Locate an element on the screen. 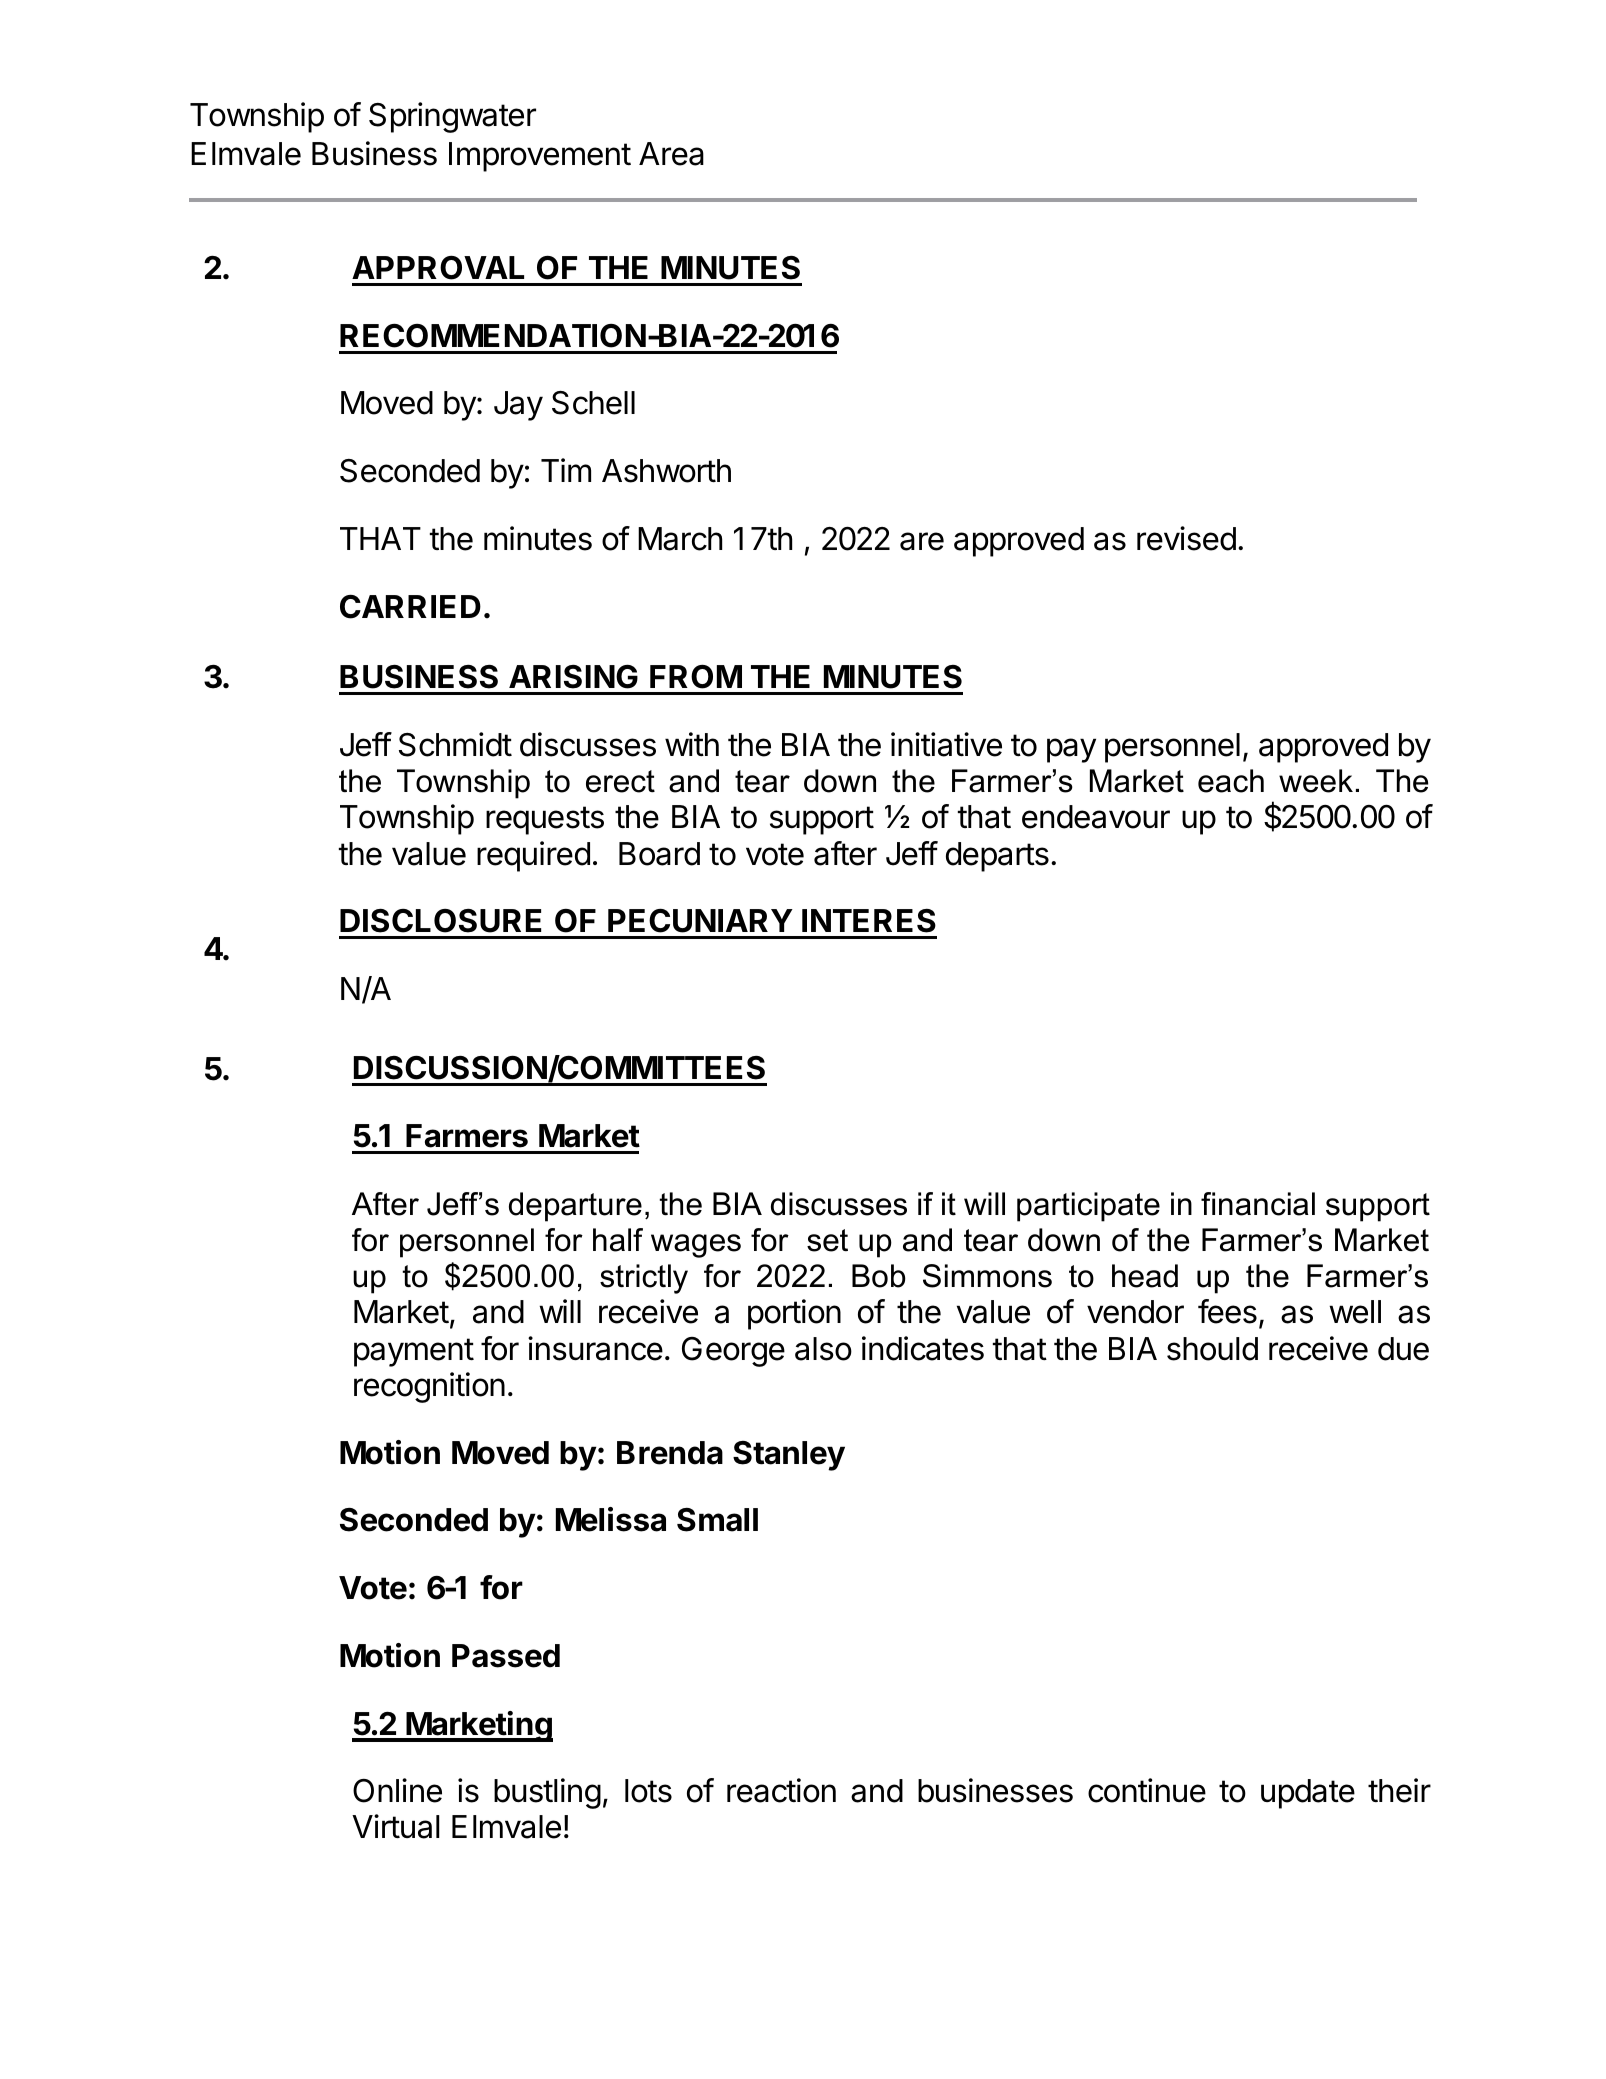  week is located at coordinates (1316, 781).
